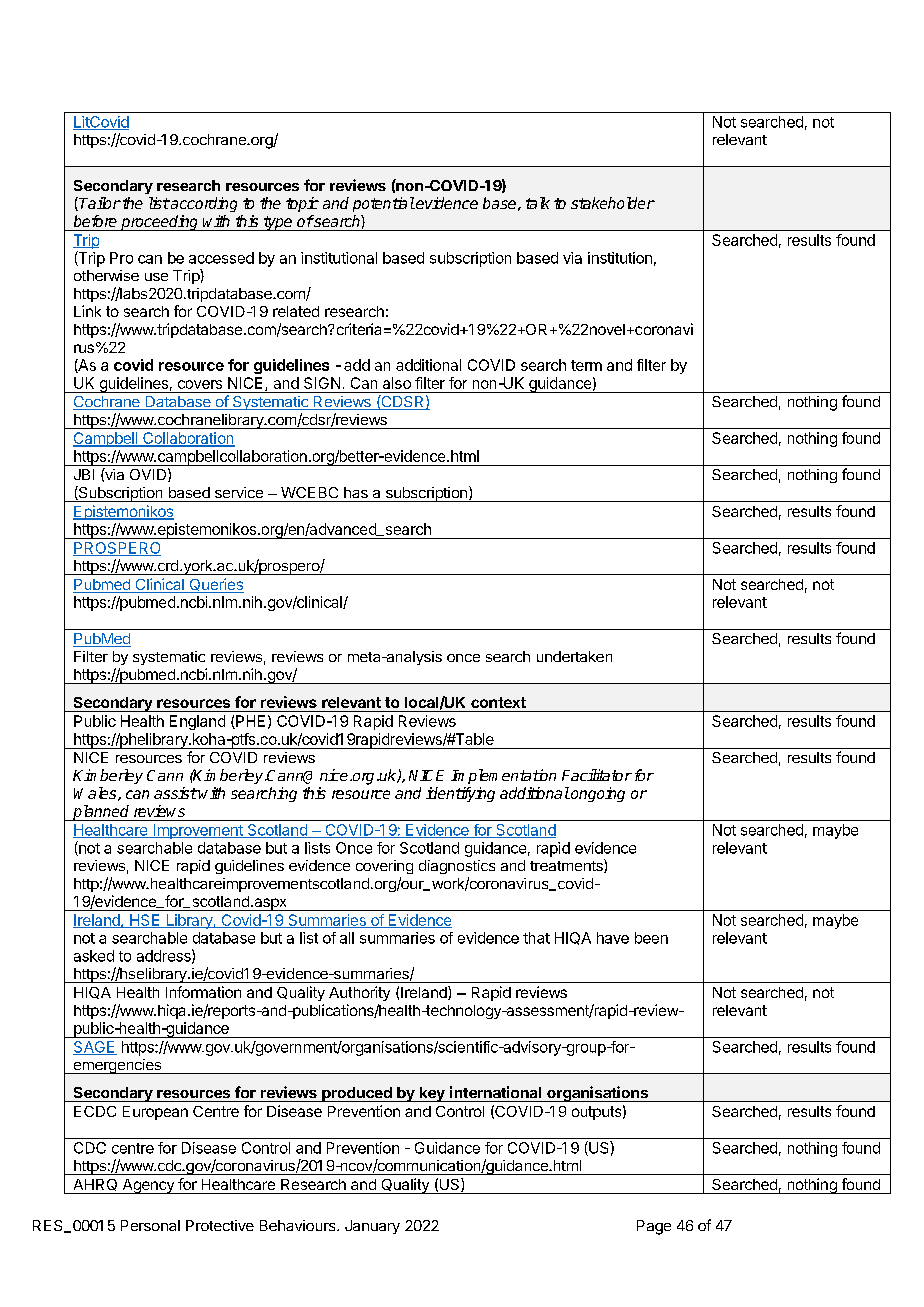  I want to click on covers, so click(200, 384).
